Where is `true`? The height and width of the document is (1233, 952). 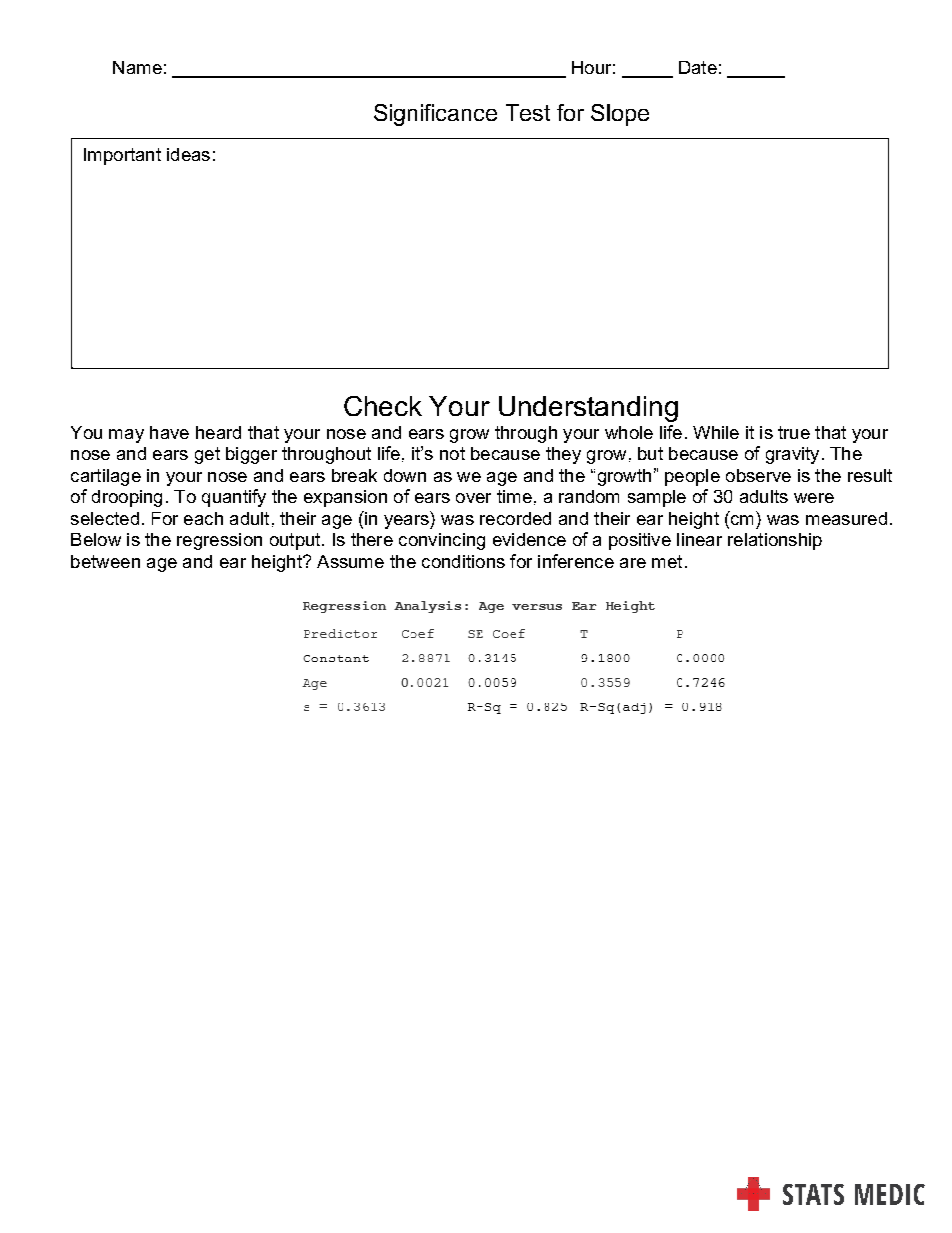 true is located at coordinates (794, 432).
